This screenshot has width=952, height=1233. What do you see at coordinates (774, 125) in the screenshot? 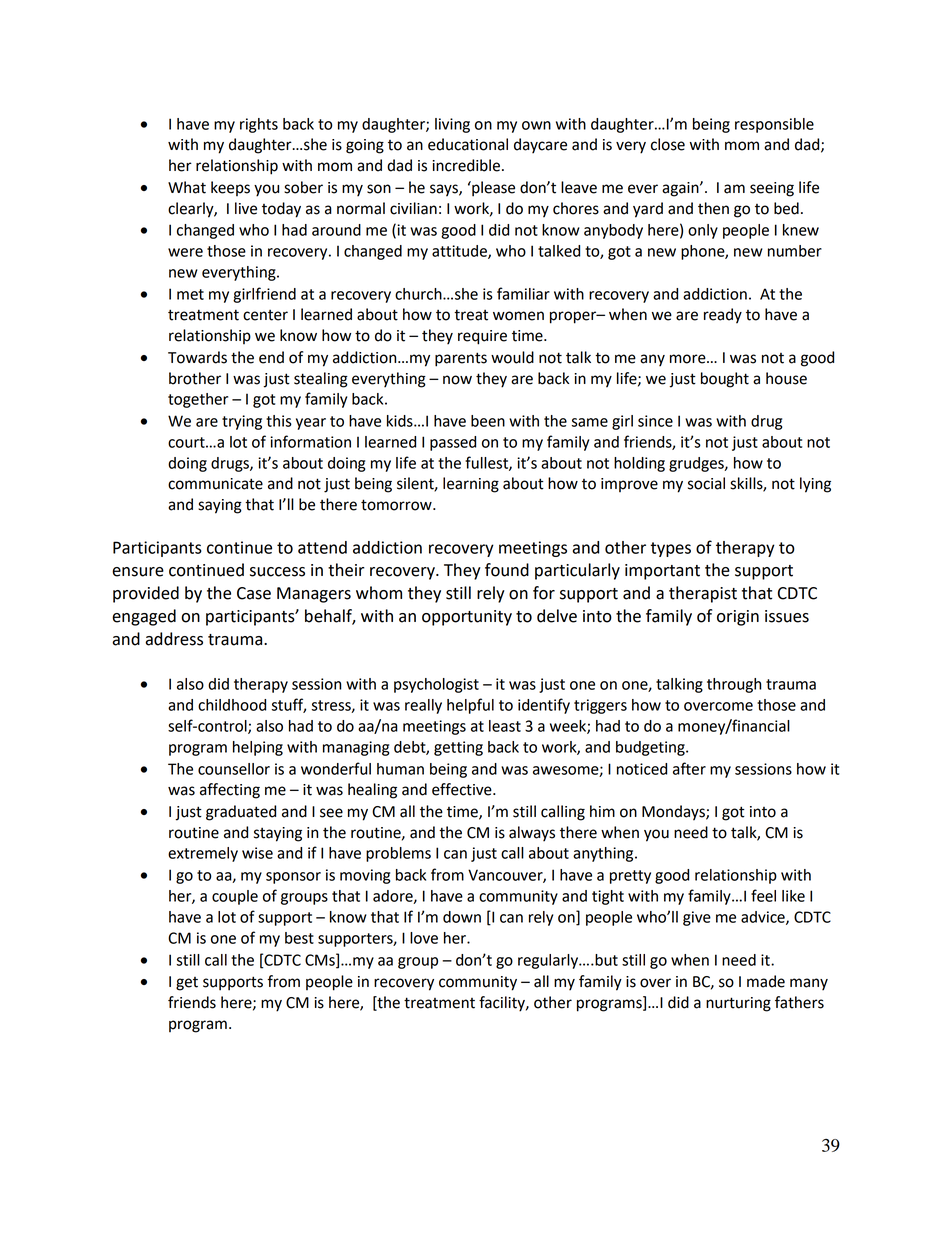
I see `responsible` at bounding box center [774, 125].
